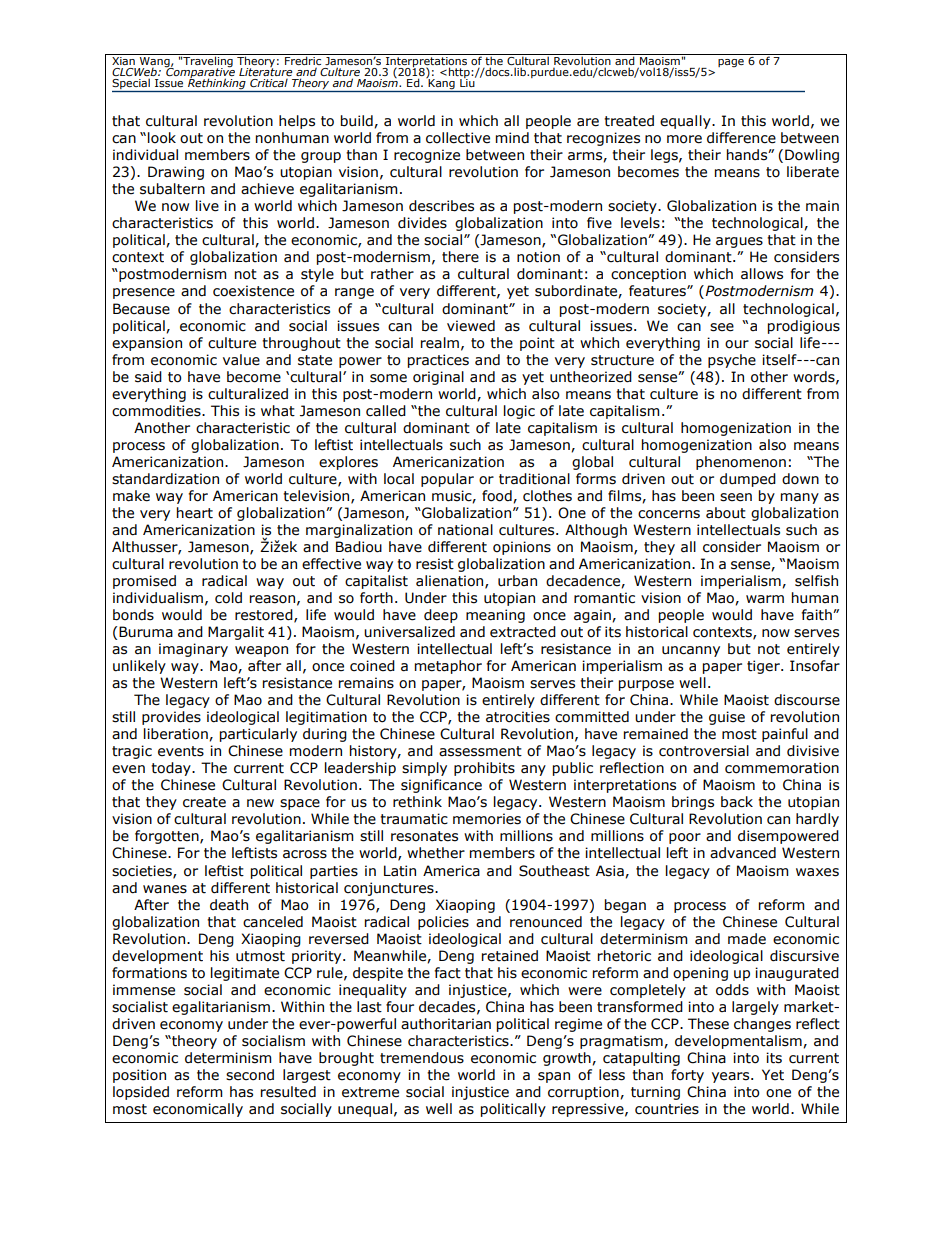 The height and width of the screenshot is (1233, 952). Describe the element at coordinates (732, 1077) in the screenshot. I see `years` at that location.
